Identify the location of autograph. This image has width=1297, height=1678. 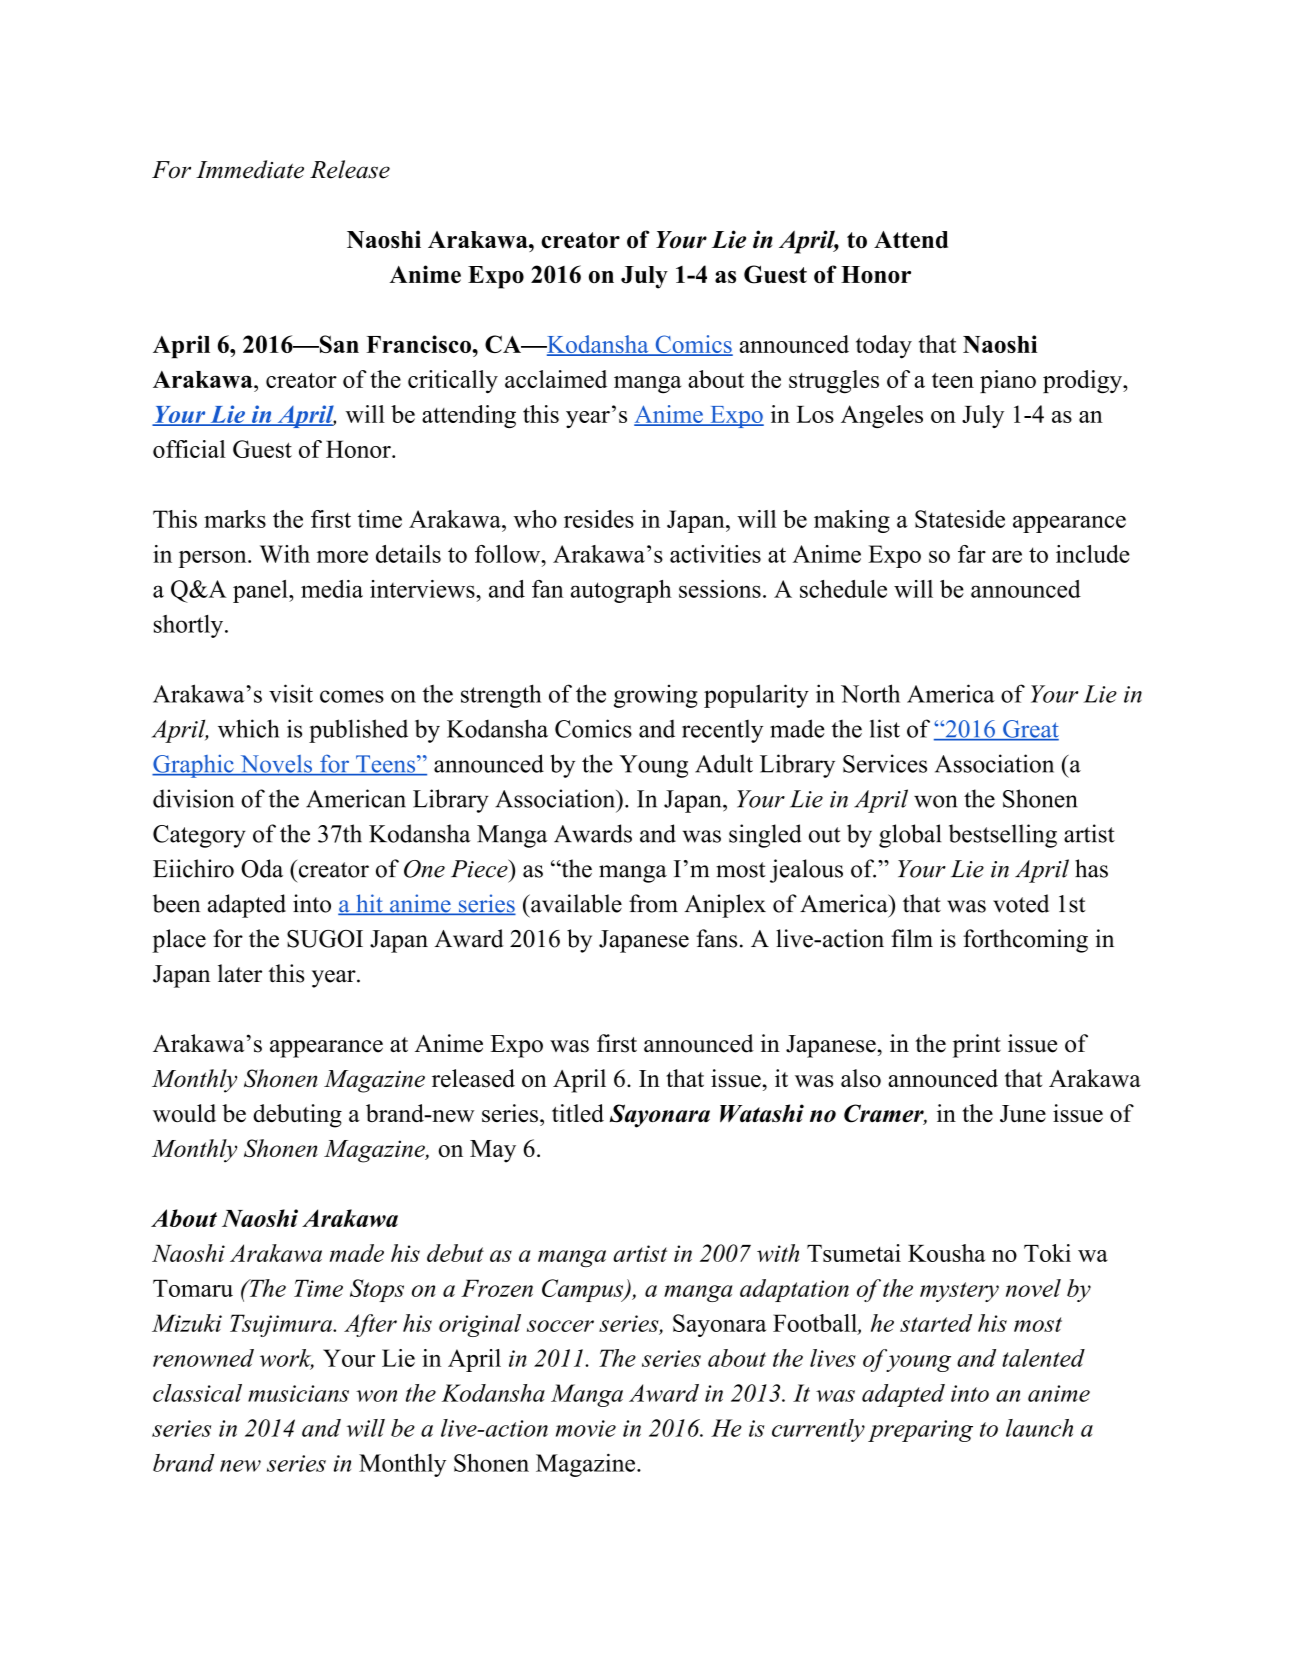
(621, 591).
